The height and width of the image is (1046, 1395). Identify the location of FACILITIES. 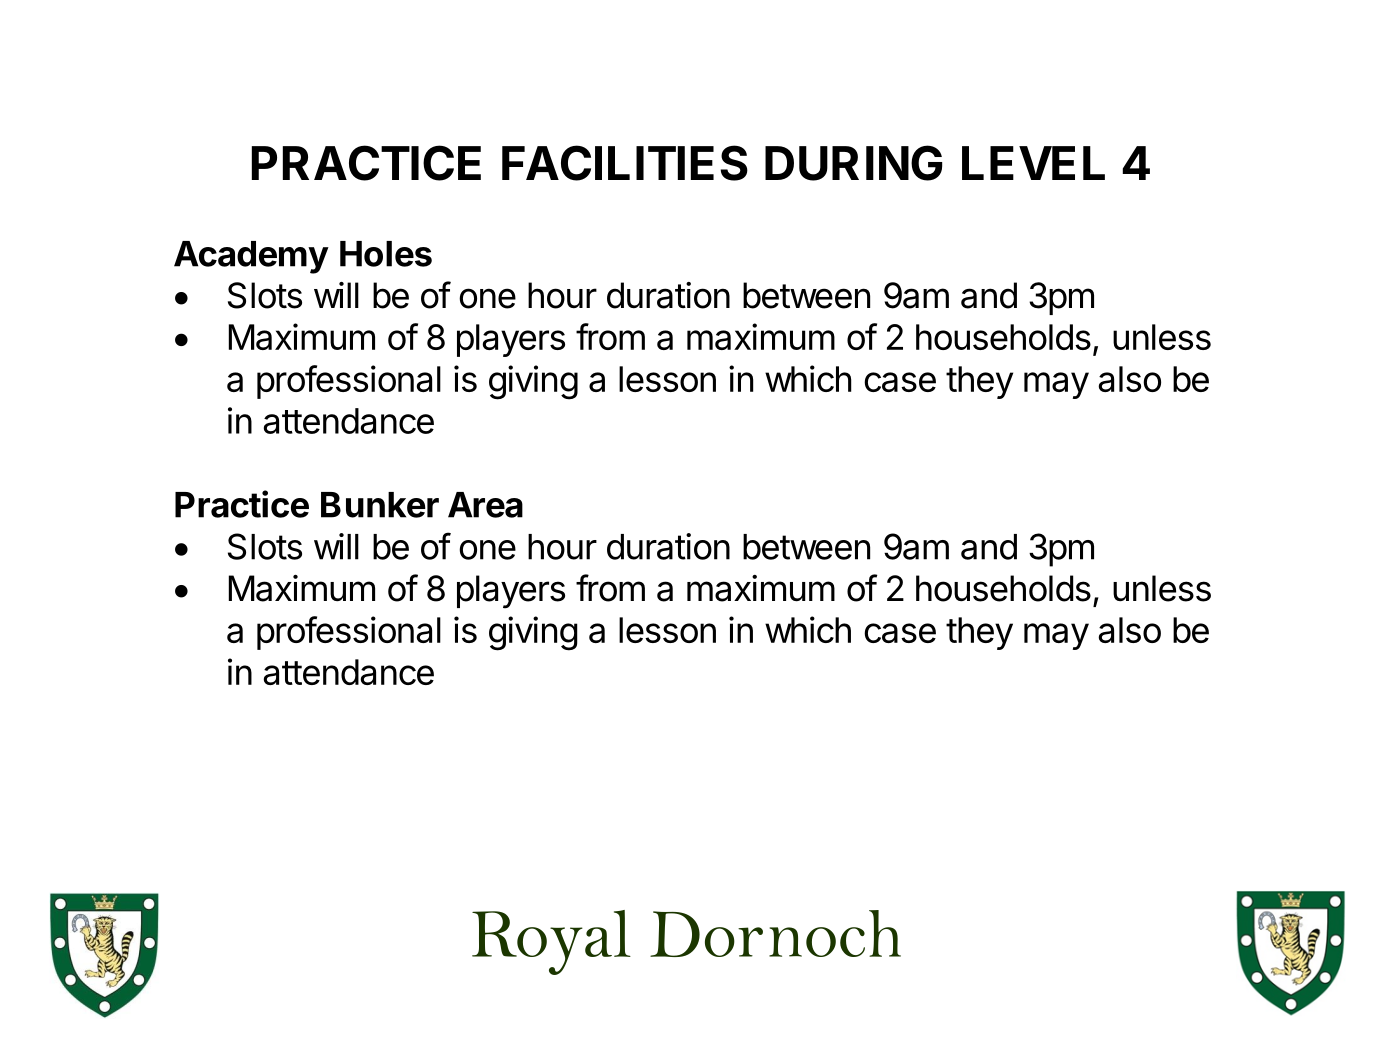
(625, 163).
